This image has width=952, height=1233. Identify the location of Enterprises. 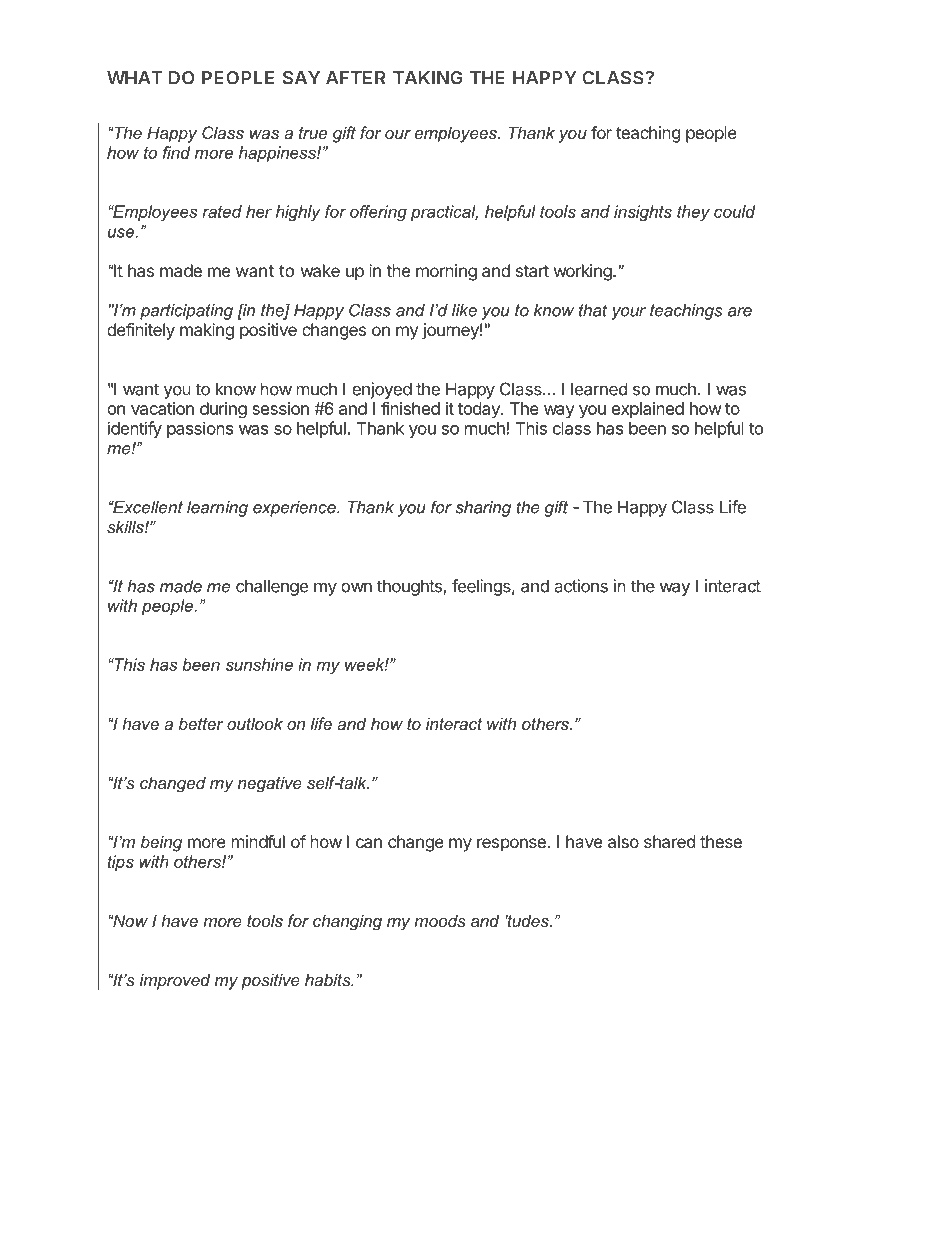
(504, 1181).
